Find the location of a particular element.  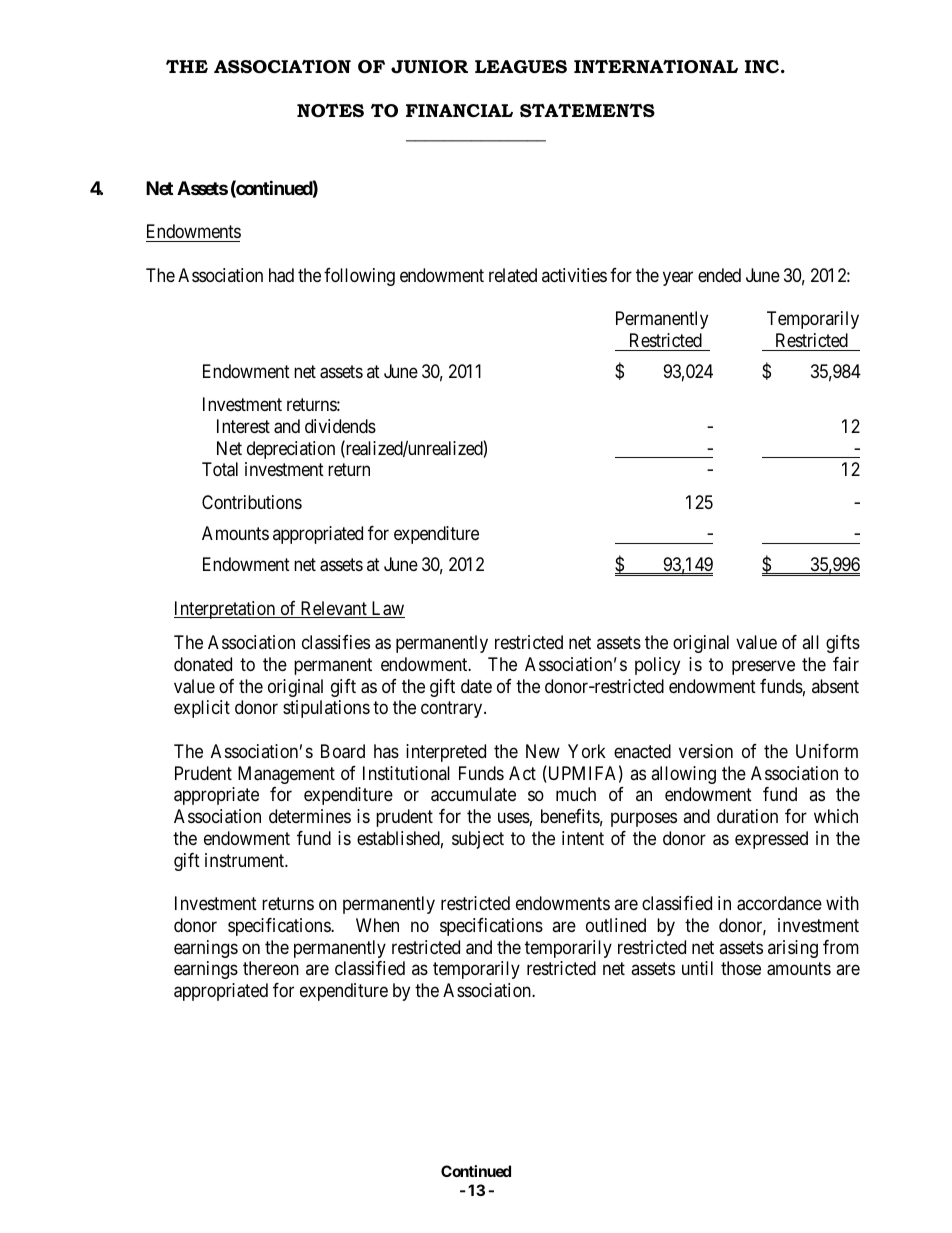

Uniform is located at coordinates (827, 751).
